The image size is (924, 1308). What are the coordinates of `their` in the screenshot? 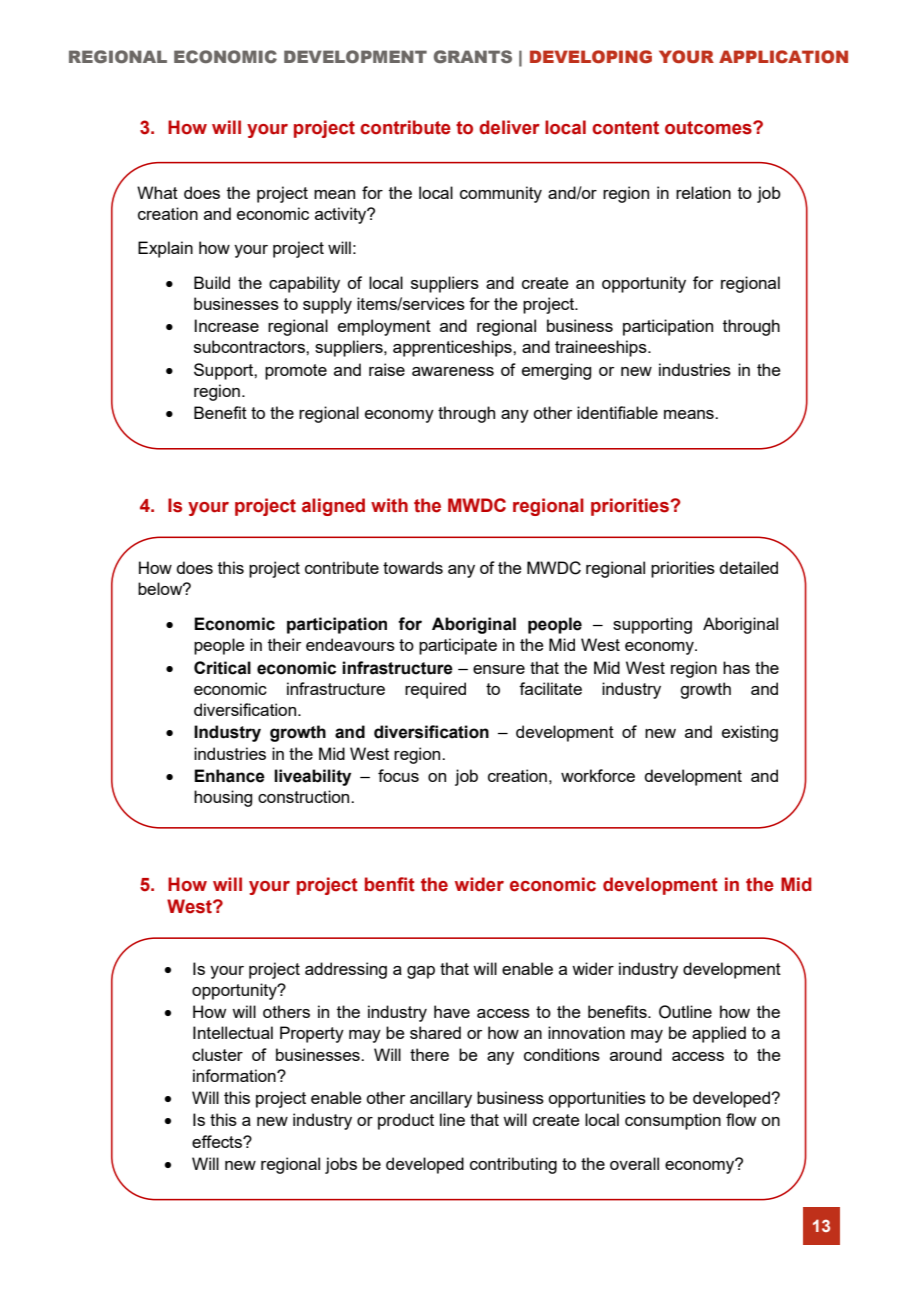 It's located at (285, 644).
